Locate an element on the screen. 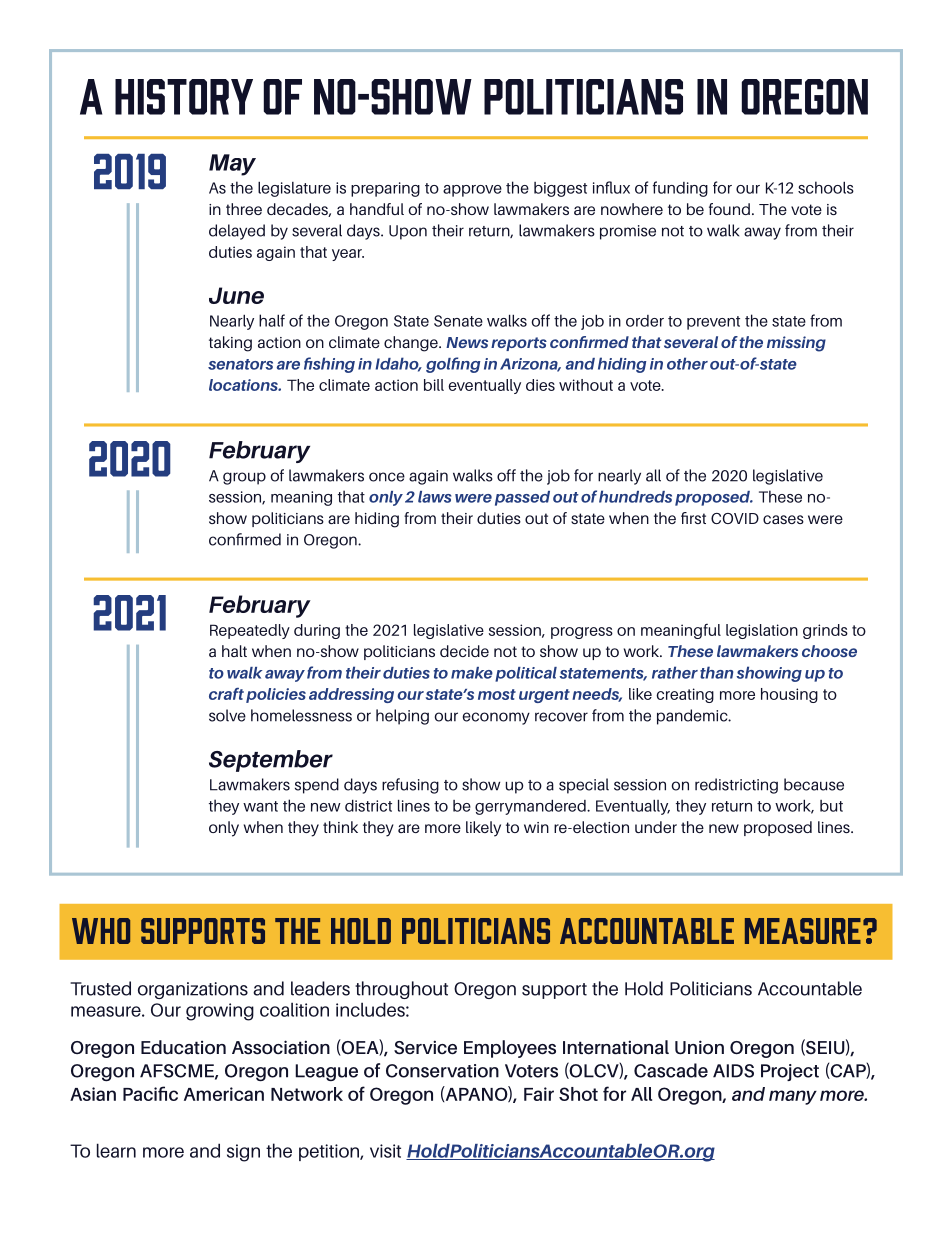 The height and width of the screenshot is (1233, 952). funding is located at coordinates (680, 189).
